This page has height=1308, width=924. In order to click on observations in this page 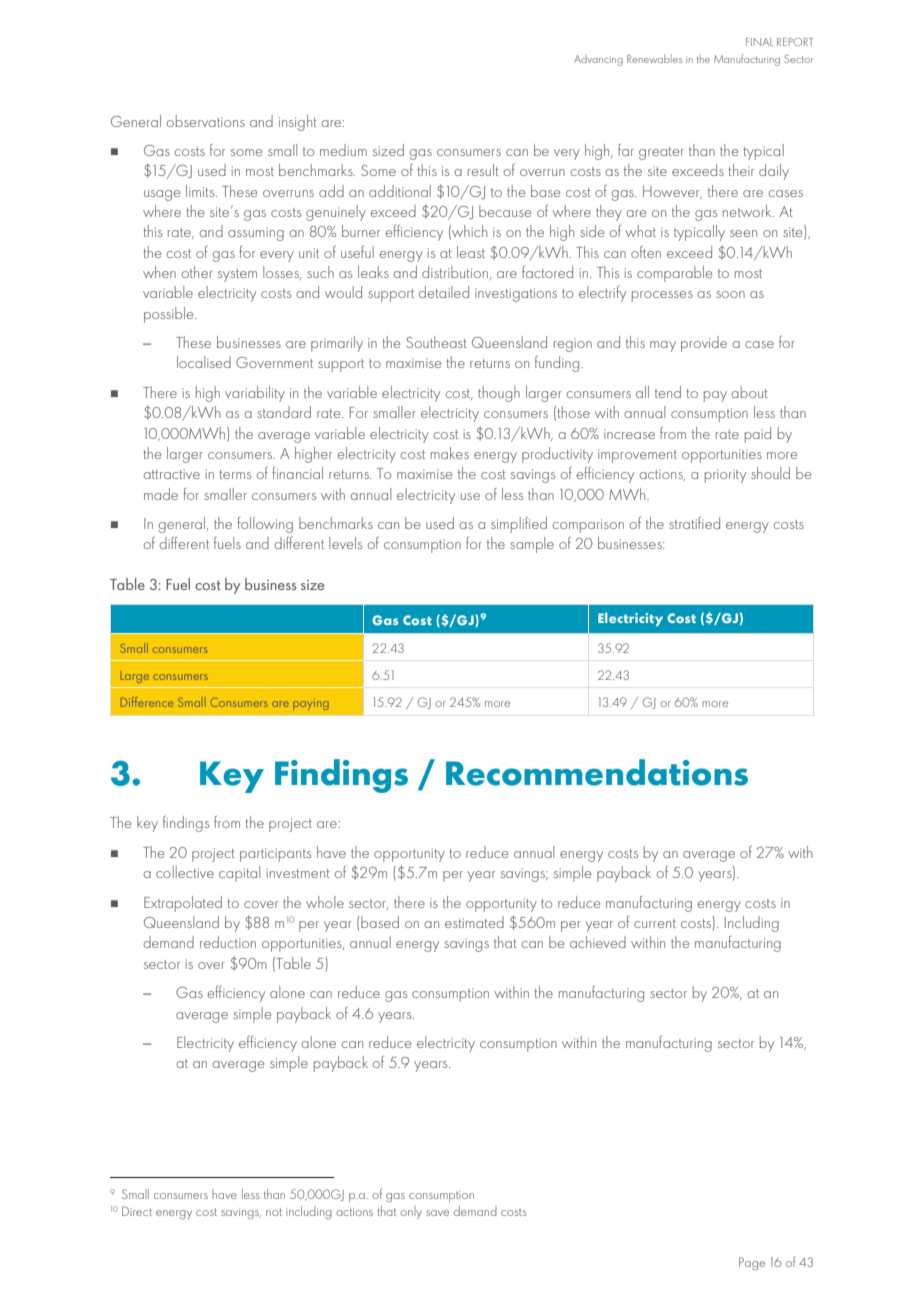, I will do `click(205, 121)`.
